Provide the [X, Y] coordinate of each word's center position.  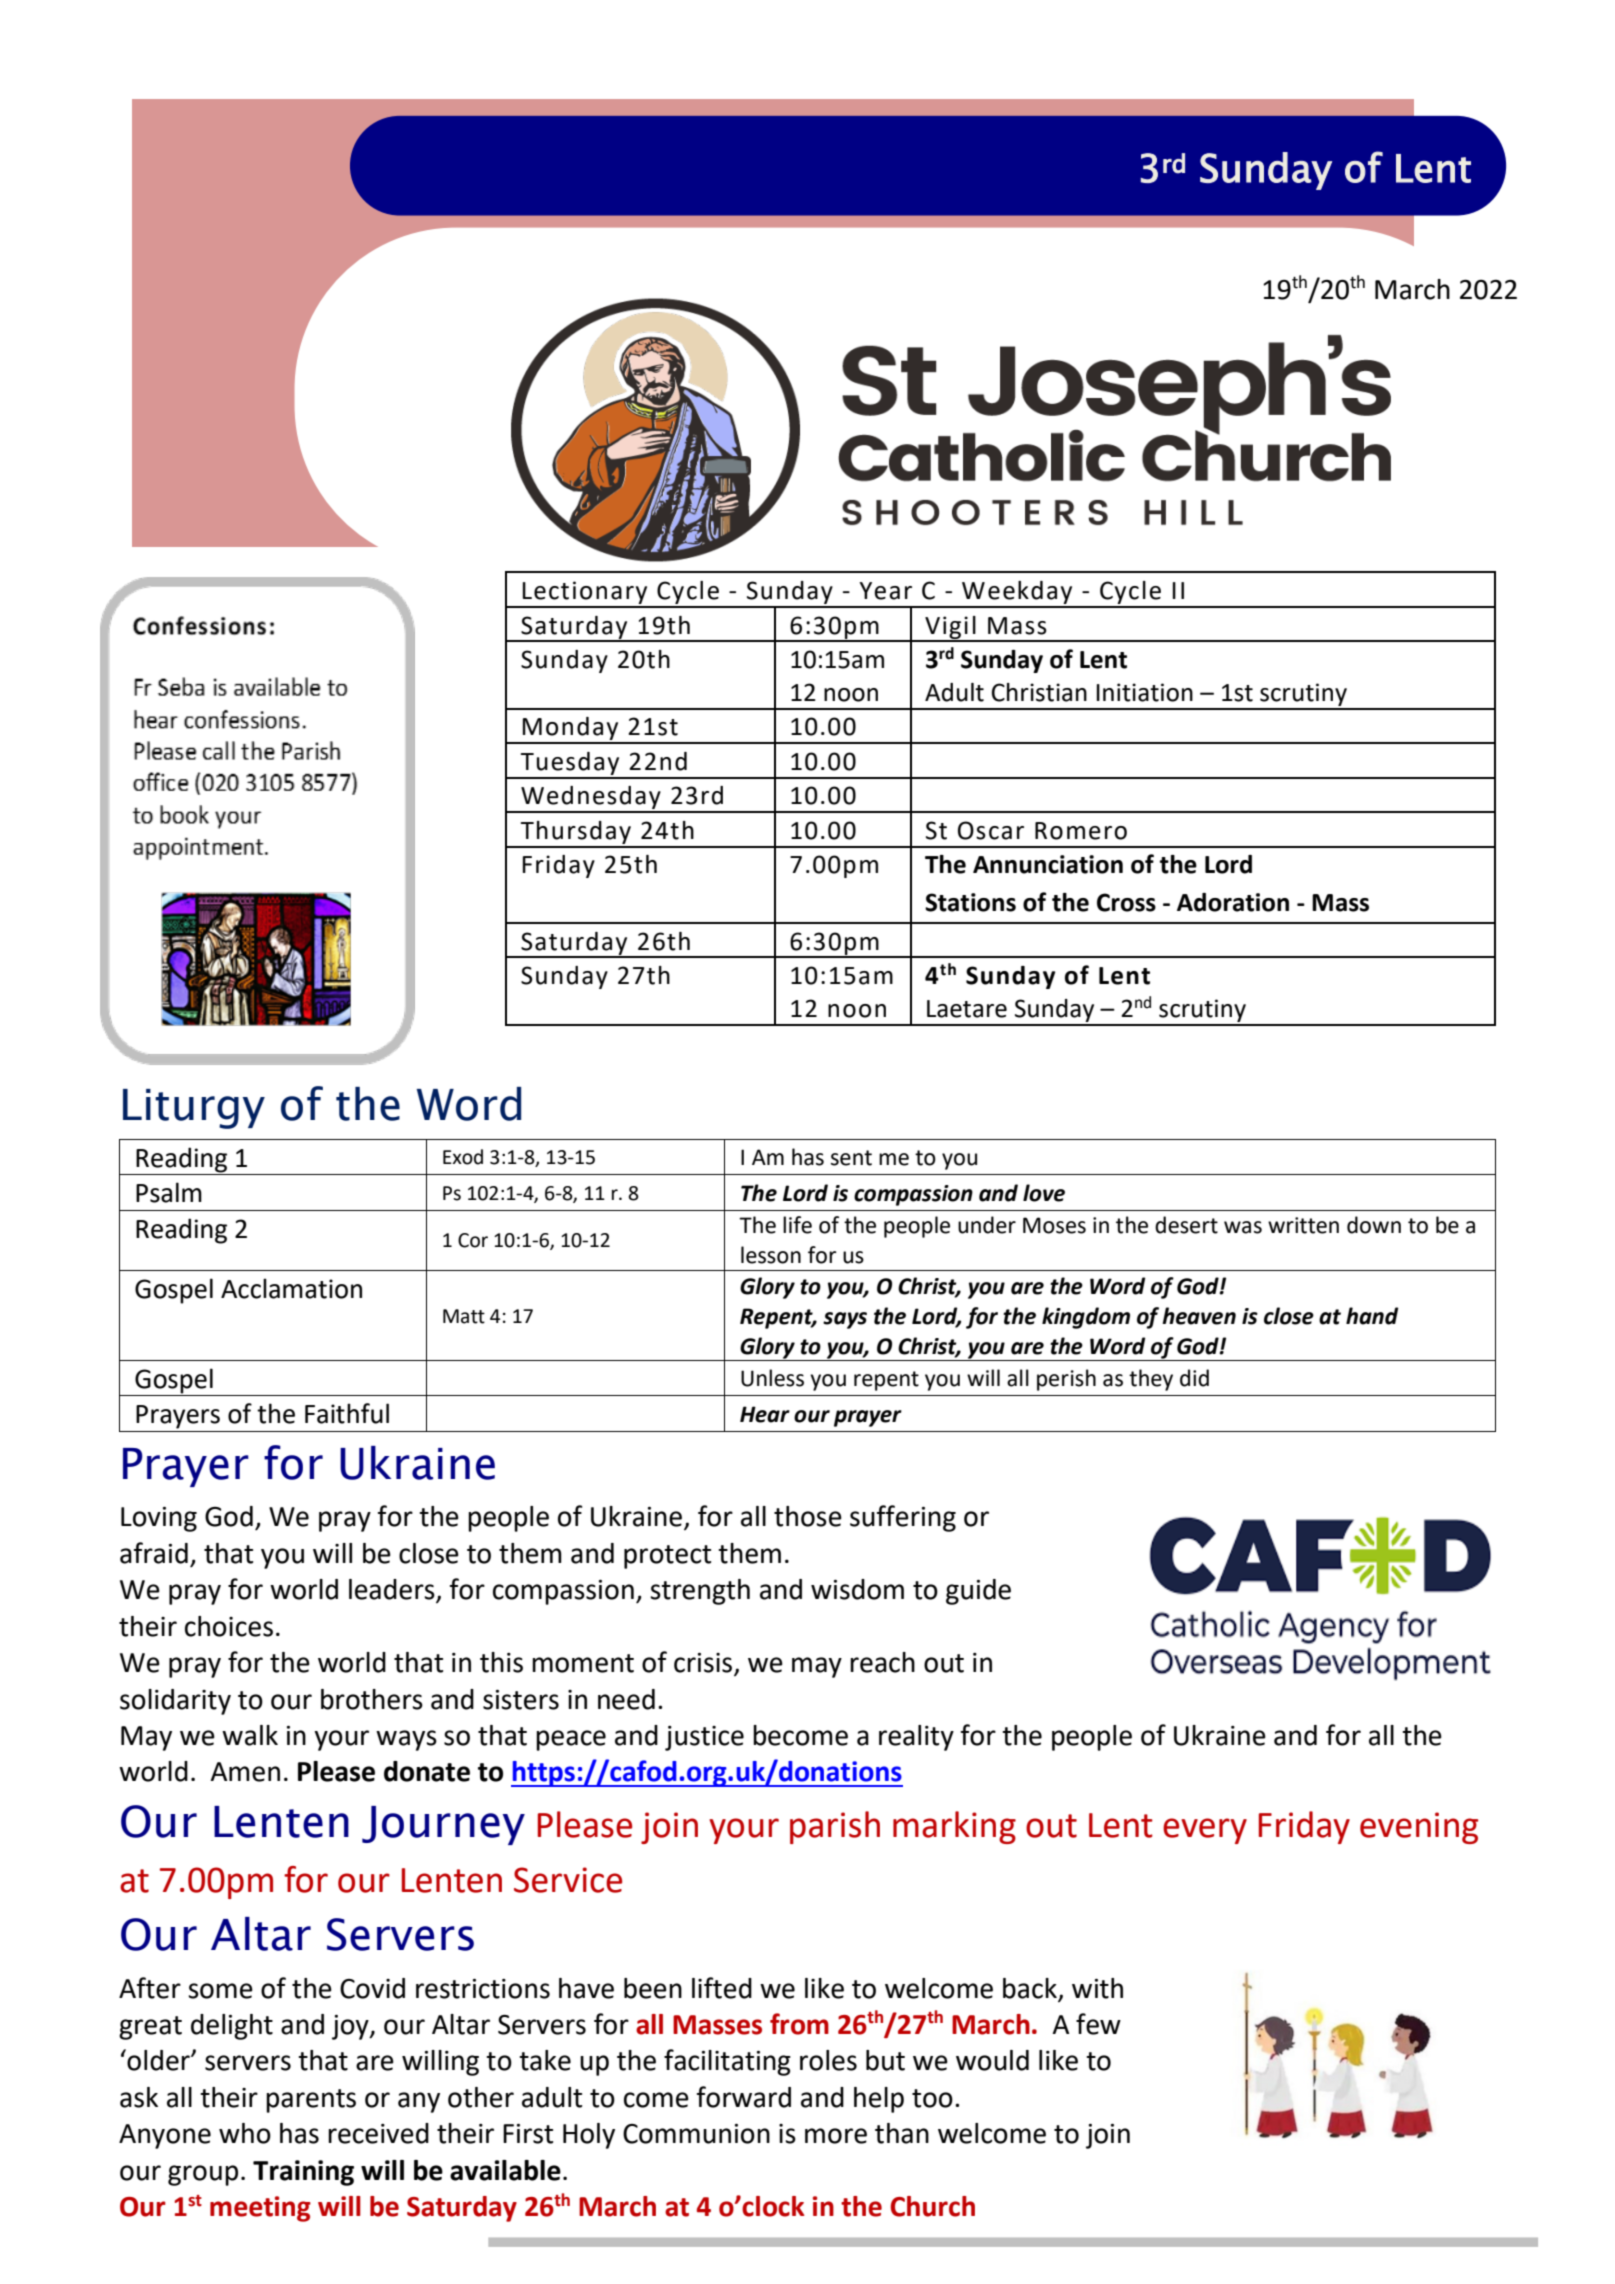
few [1098, 2024]
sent [851, 1158]
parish [835, 1827]
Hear [765, 1414]
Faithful [347, 1413]
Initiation [1144, 692]
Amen [245, 1772]
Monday [571, 730]
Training [303, 2173]
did [1194, 1378]
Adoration [1233, 902]
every [1205, 1831]
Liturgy [194, 1109]
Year [885, 591]
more [836, 2136]
